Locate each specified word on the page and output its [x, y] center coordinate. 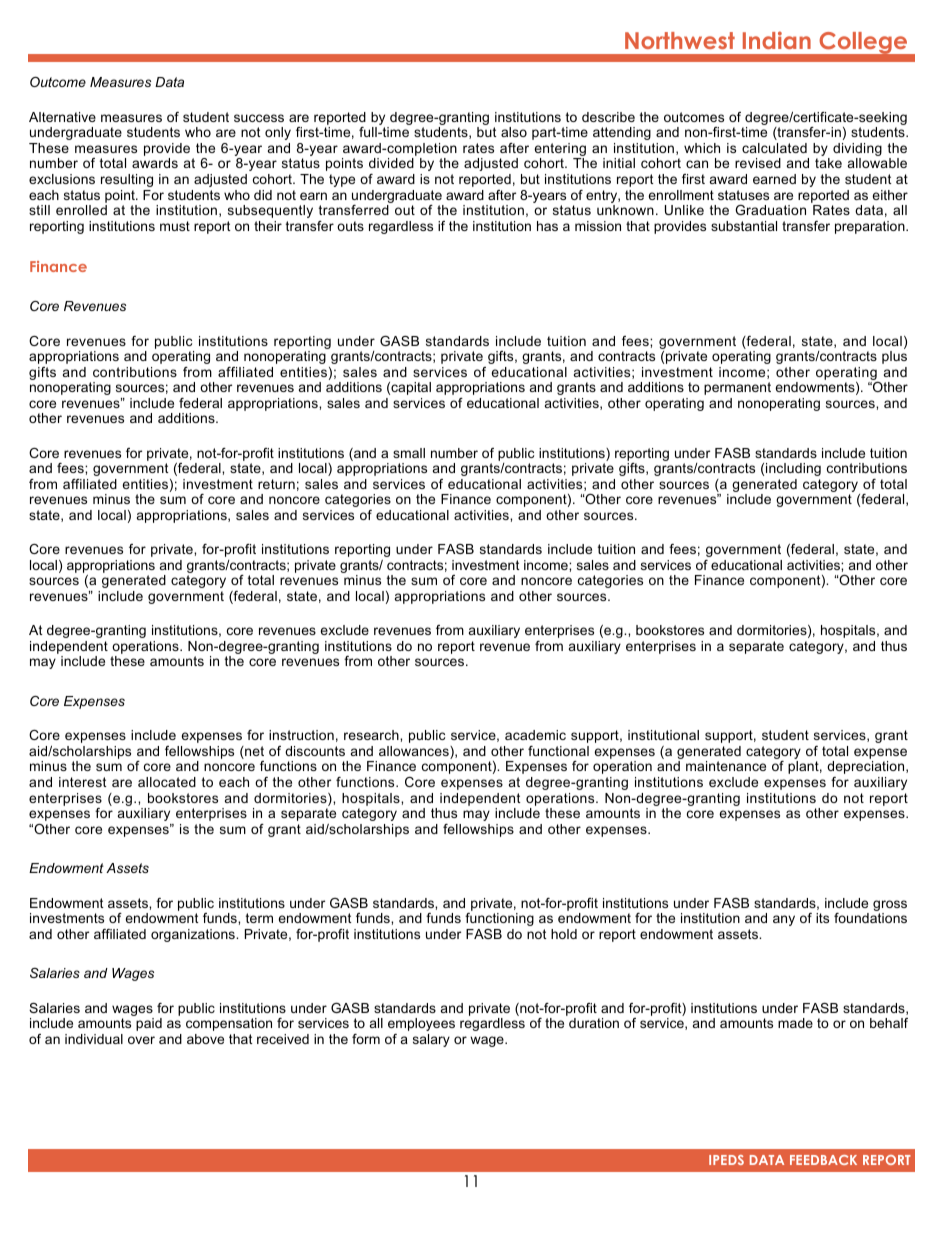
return [276, 484]
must [175, 226]
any [784, 920]
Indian [777, 40]
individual [94, 1039]
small [409, 453]
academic [535, 735]
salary [431, 1040]
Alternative [62, 117]
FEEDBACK [823, 1160]
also [514, 132]
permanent [737, 388]
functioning [499, 919]
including [793, 469]
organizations [194, 935]
